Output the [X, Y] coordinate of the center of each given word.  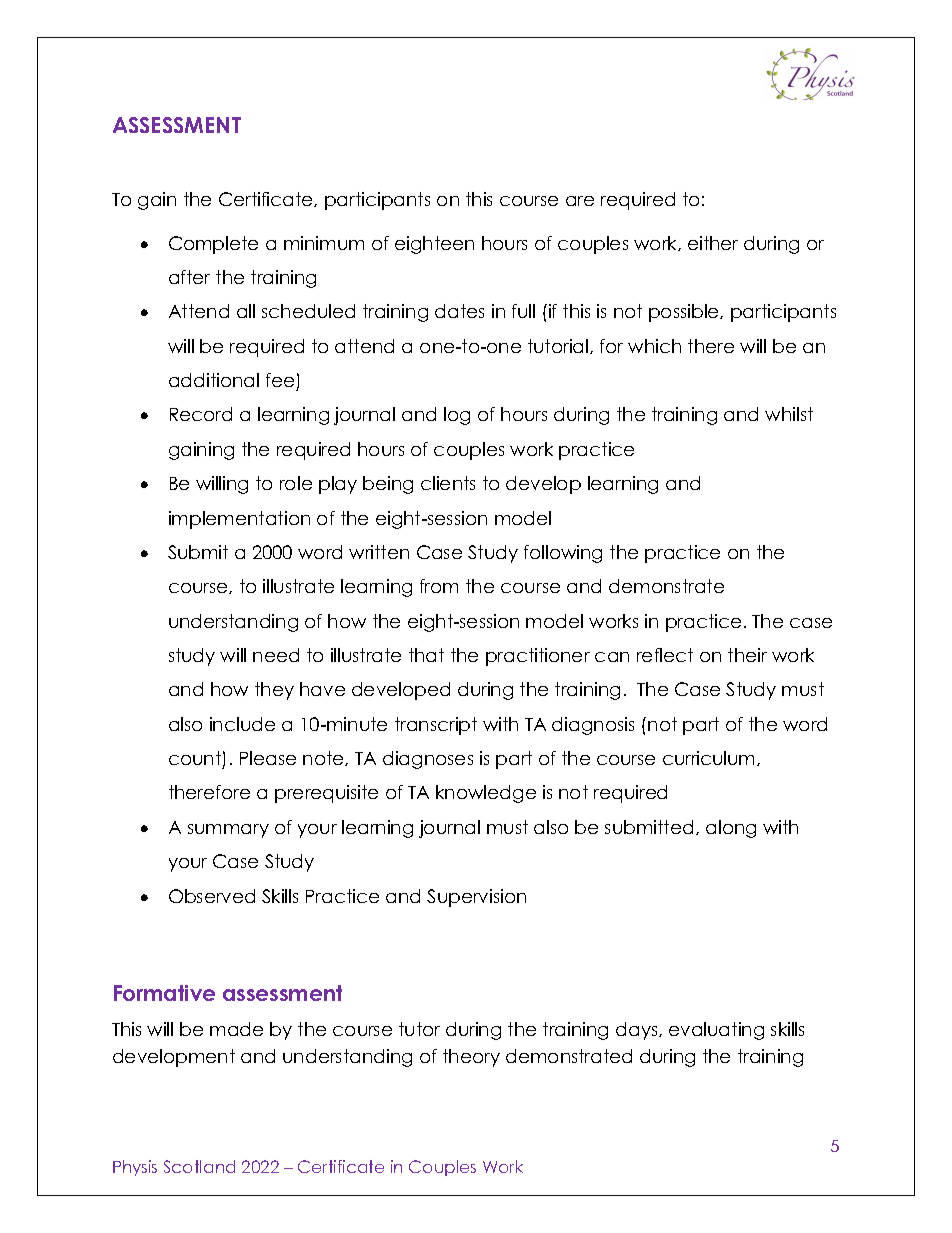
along [731, 829]
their [747, 655]
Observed [212, 896]
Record [201, 414]
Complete [213, 245]
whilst [789, 414]
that [426, 655]
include [242, 724]
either [713, 243]
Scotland [199, 1166]
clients [448, 483]
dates [459, 311]
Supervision [476, 898]
